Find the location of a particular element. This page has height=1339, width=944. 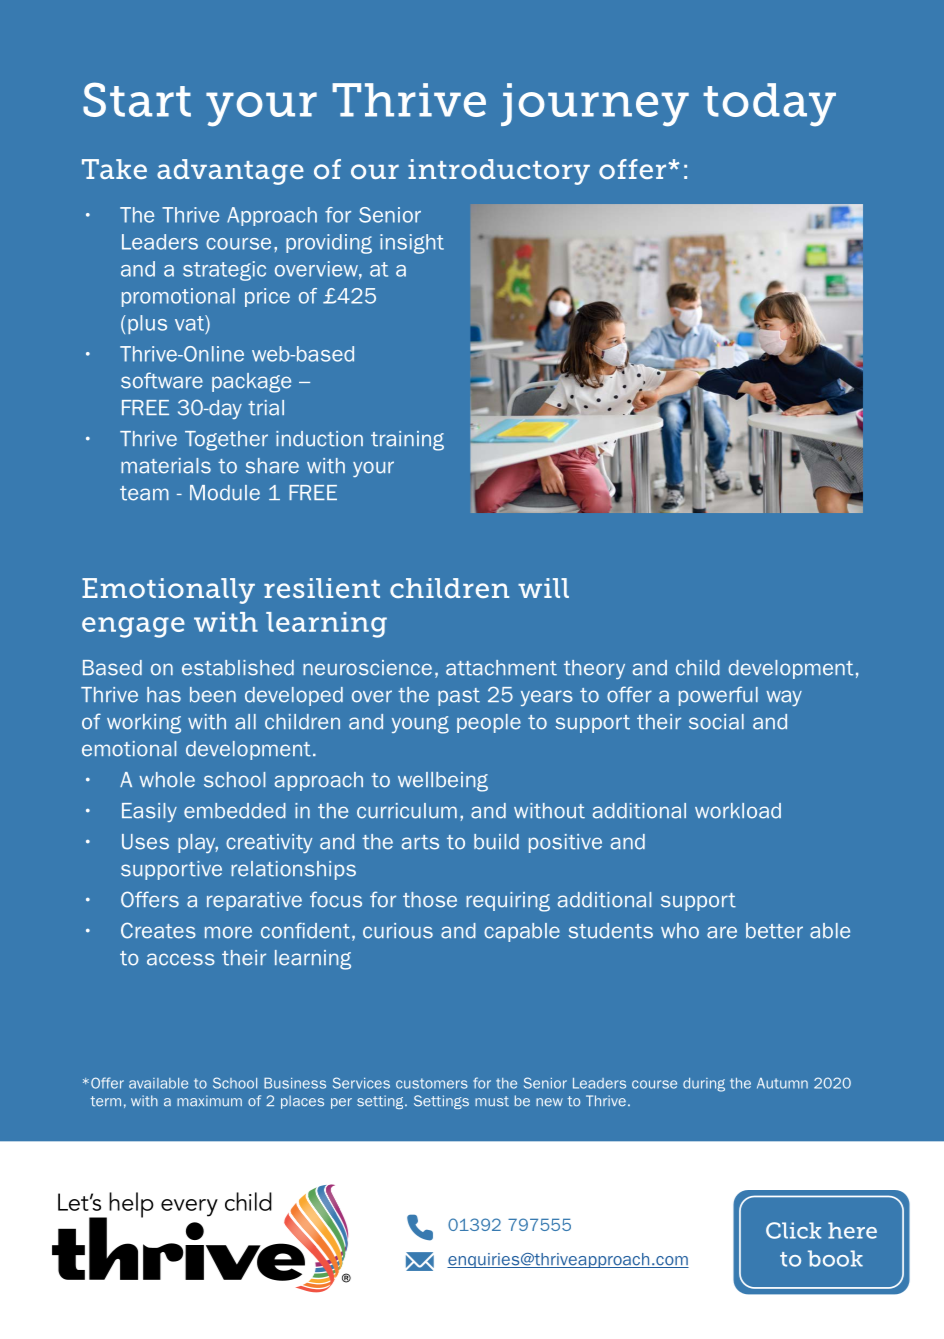

today is located at coordinates (769, 105).
